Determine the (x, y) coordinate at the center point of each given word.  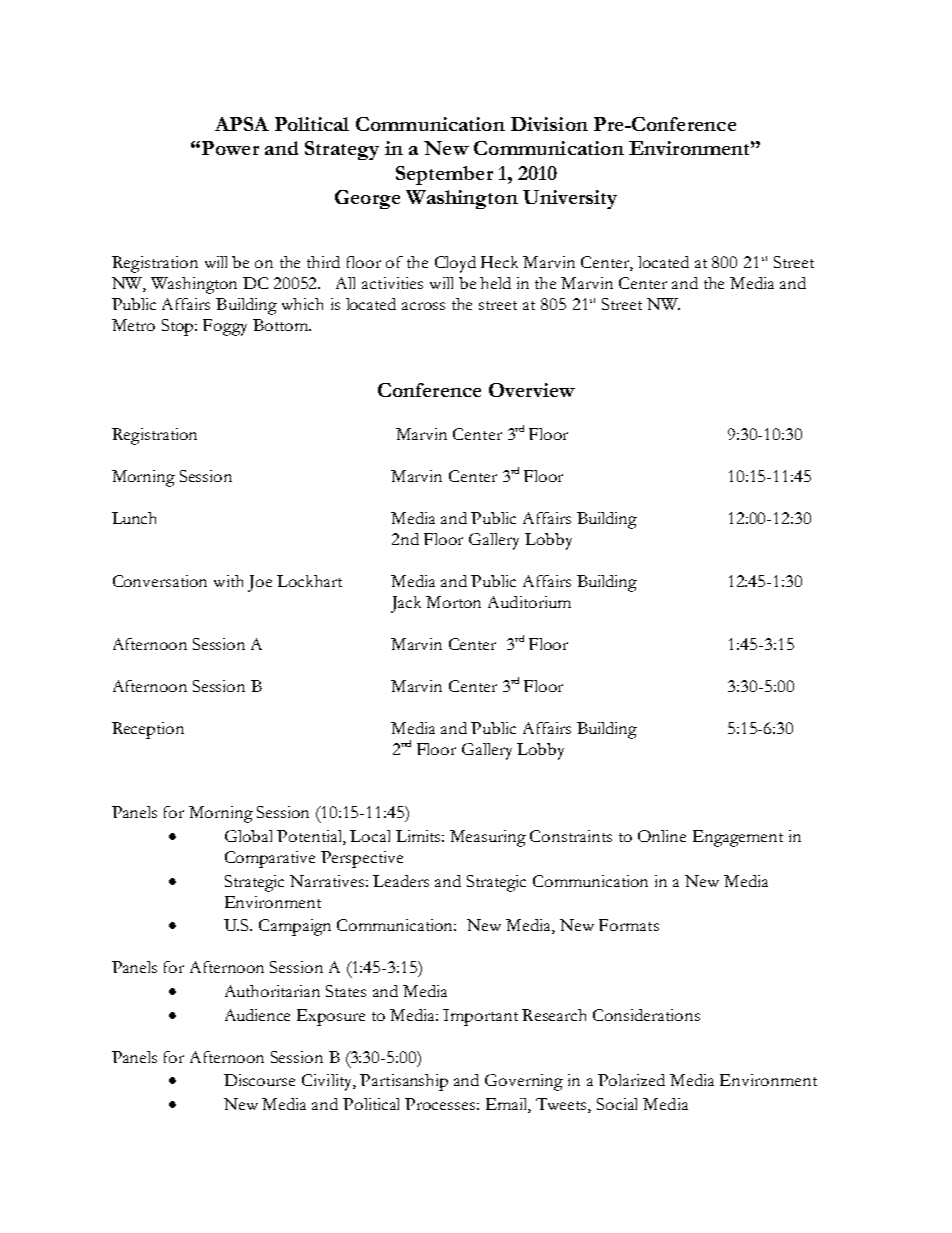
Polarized (631, 1080)
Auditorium (529, 602)
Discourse (259, 1080)
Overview (532, 390)
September (444, 175)
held (495, 283)
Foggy (225, 327)
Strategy (342, 150)
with (228, 581)
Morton (453, 602)
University (570, 199)
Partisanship (404, 1082)
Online (662, 836)
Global (248, 836)
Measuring (488, 838)
